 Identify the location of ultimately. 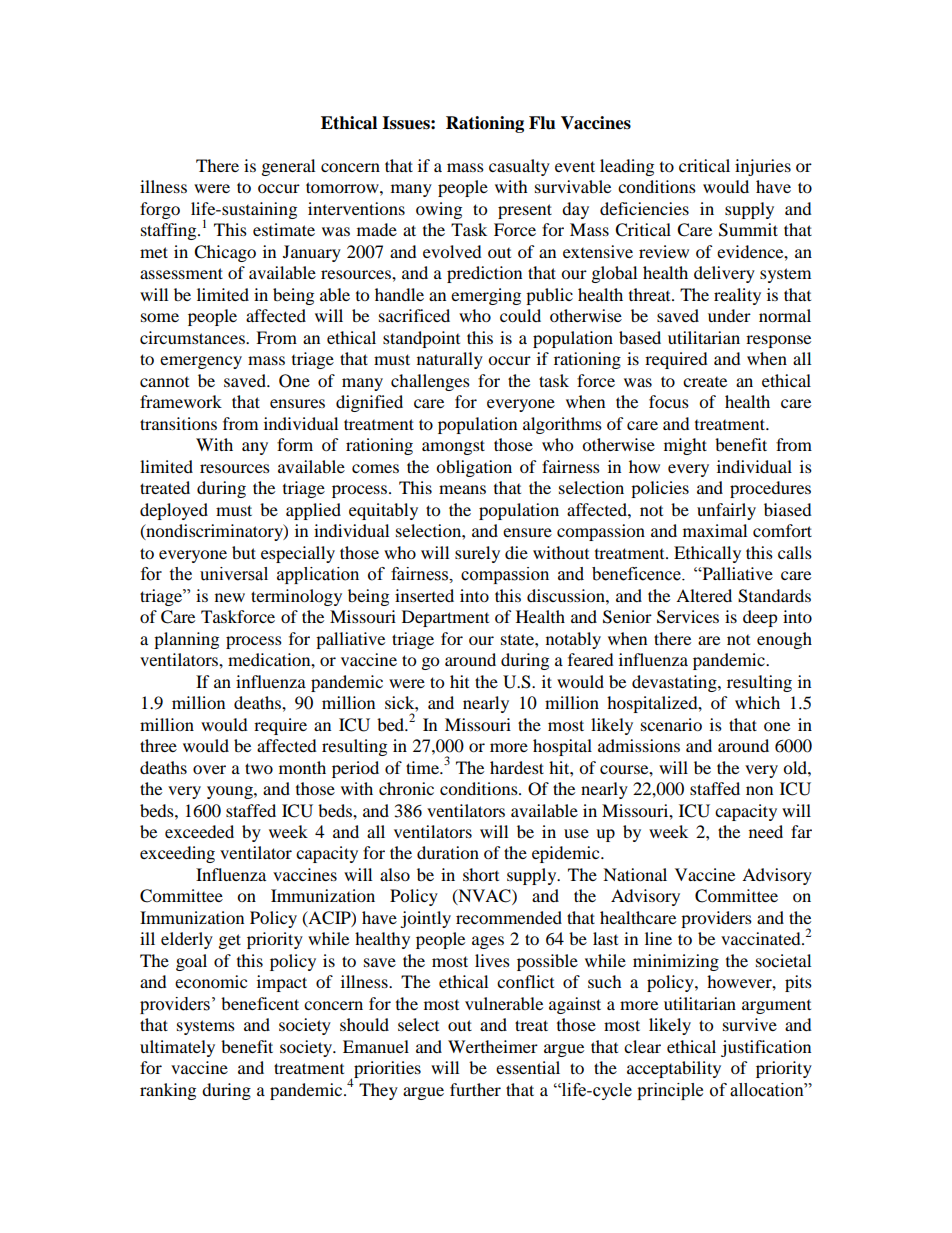
(177, 1048).
